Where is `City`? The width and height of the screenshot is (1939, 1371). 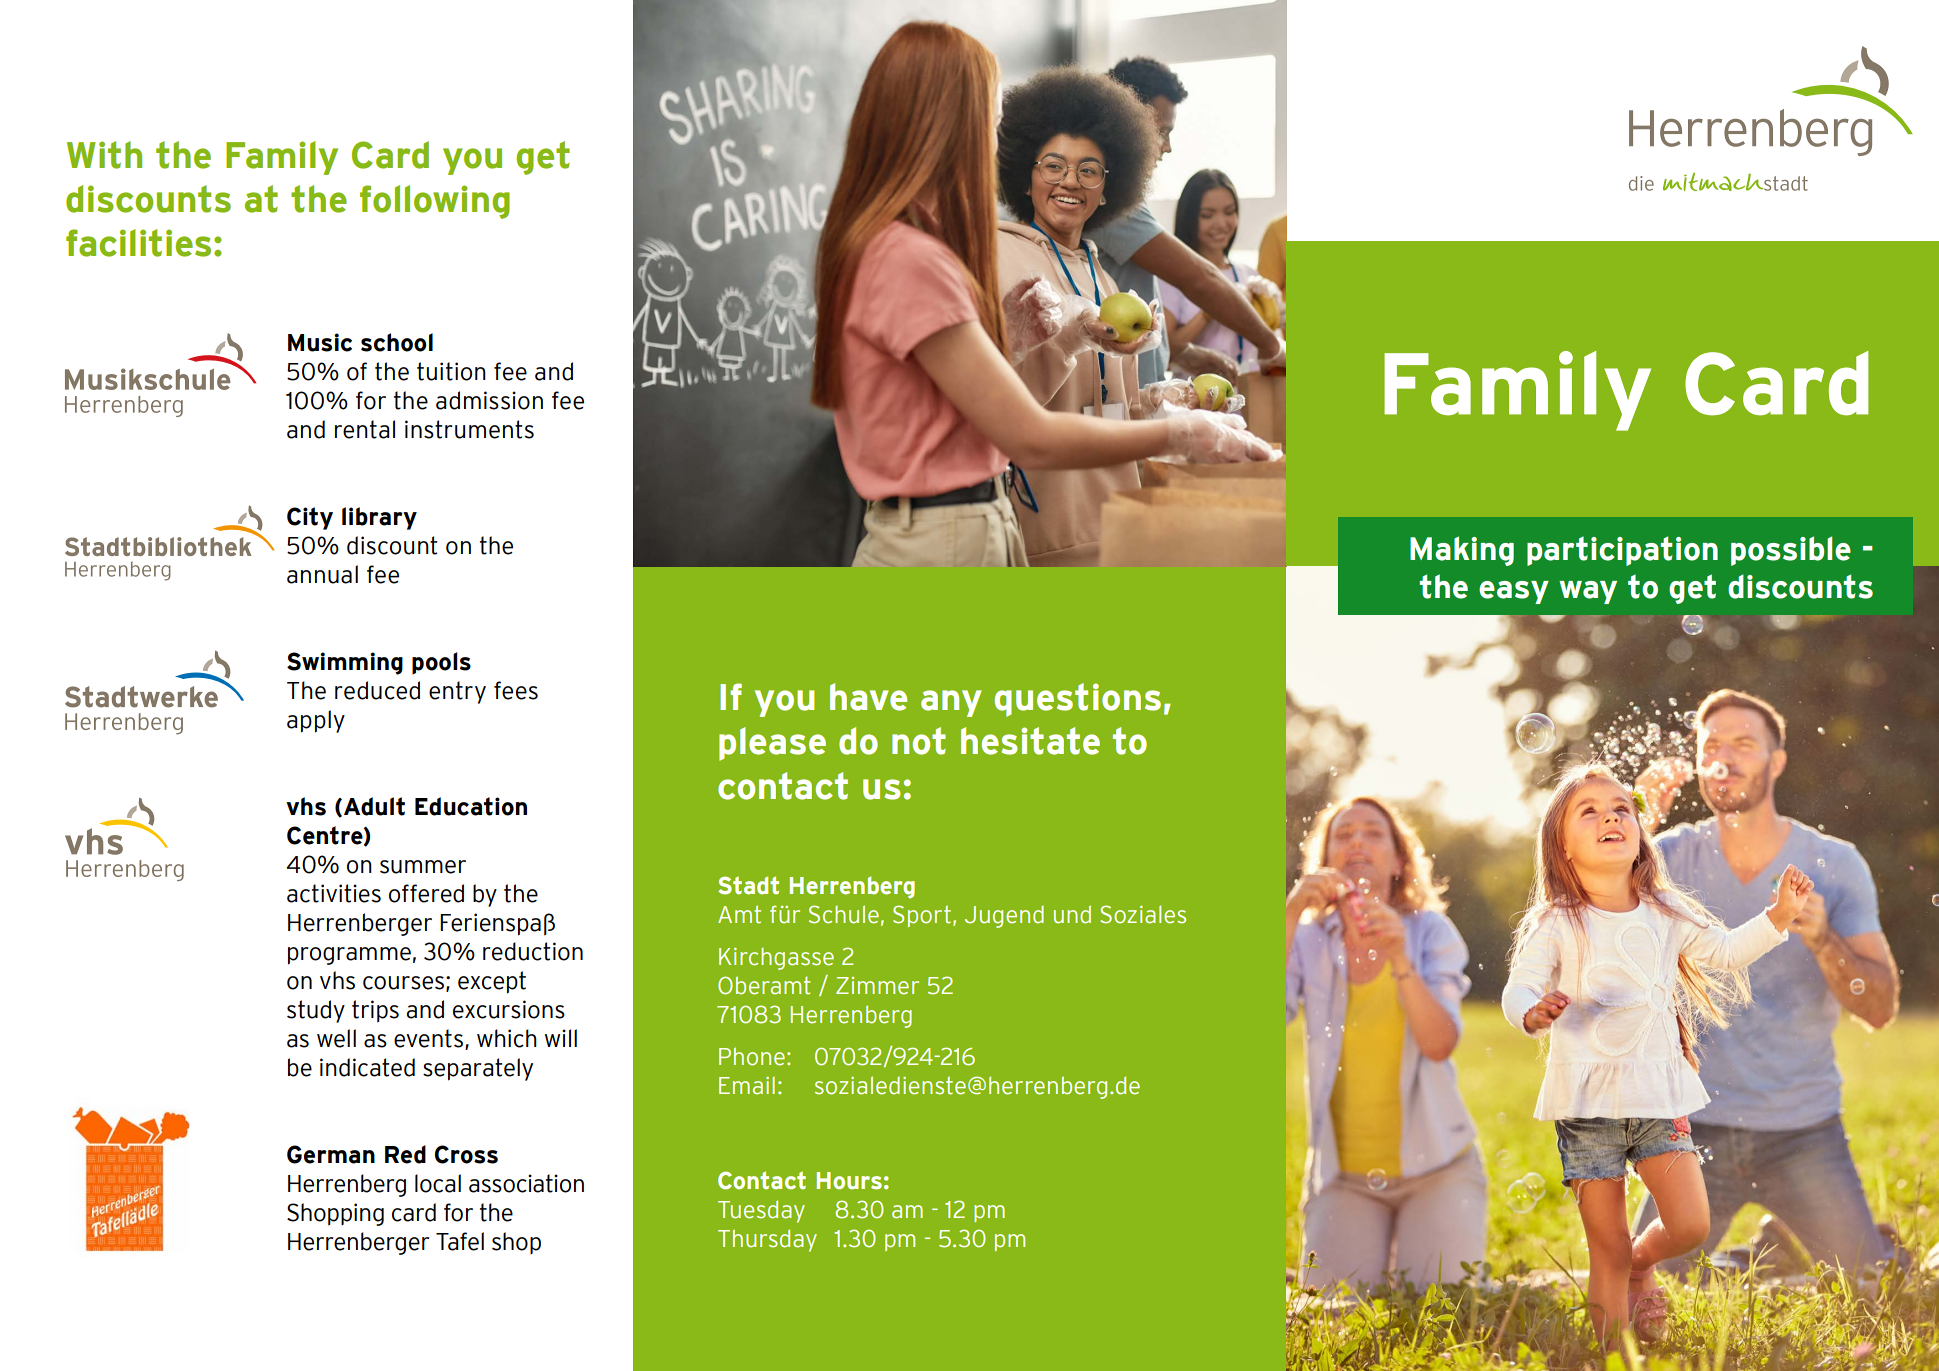 City is located at coordinates (310, 518).
